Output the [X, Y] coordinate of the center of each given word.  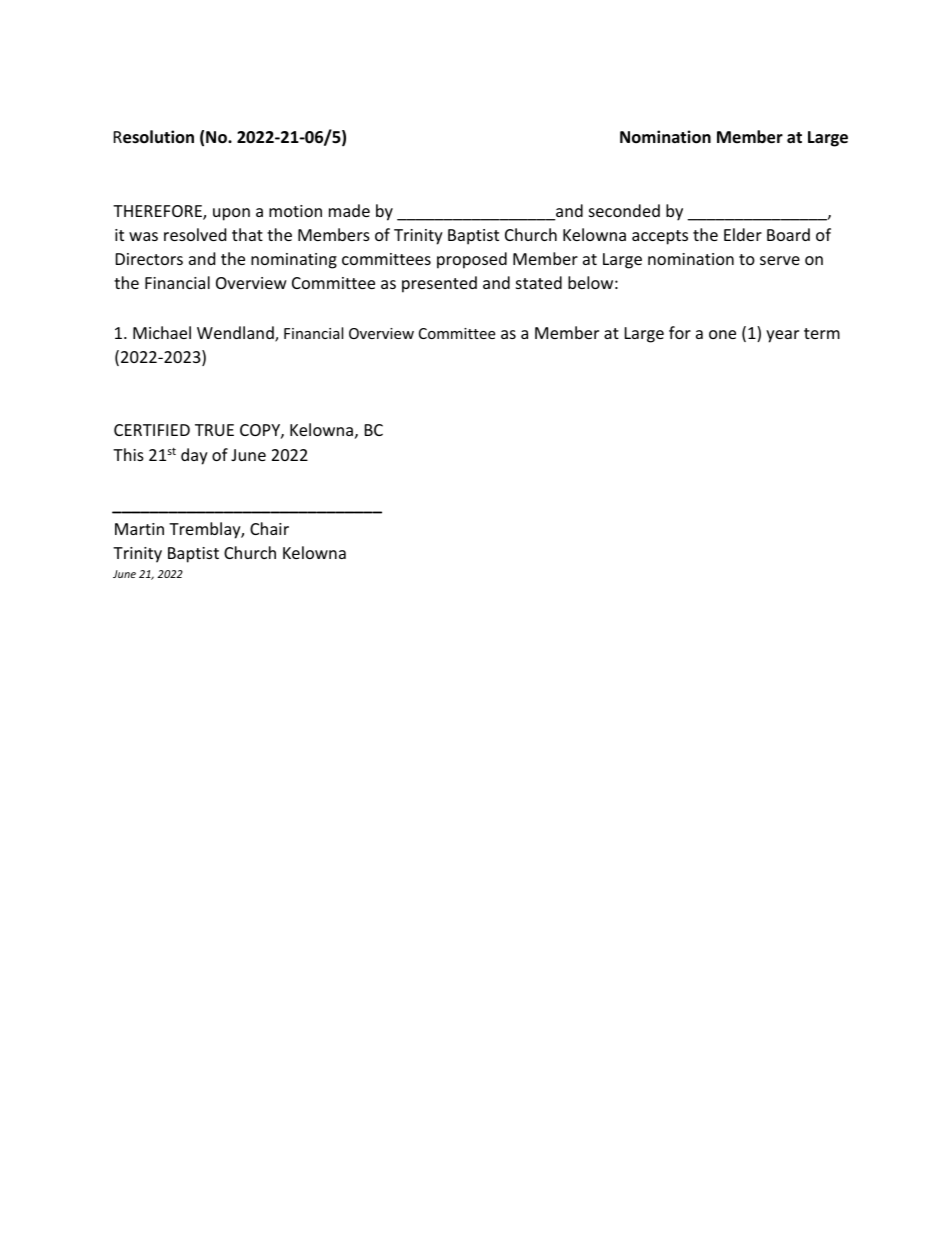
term [822, 333]
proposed [472, 260]
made [349, 210]
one [722, 334]
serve [780, 260]
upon [231, 214]
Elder [743, 234]
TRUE [214, 430]
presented [439, 284]
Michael [162, 332]
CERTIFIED [152, 430]
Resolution [154, 137]
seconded [624, 210]
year [782, 336]
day [194, 456]
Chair [269, 528]
